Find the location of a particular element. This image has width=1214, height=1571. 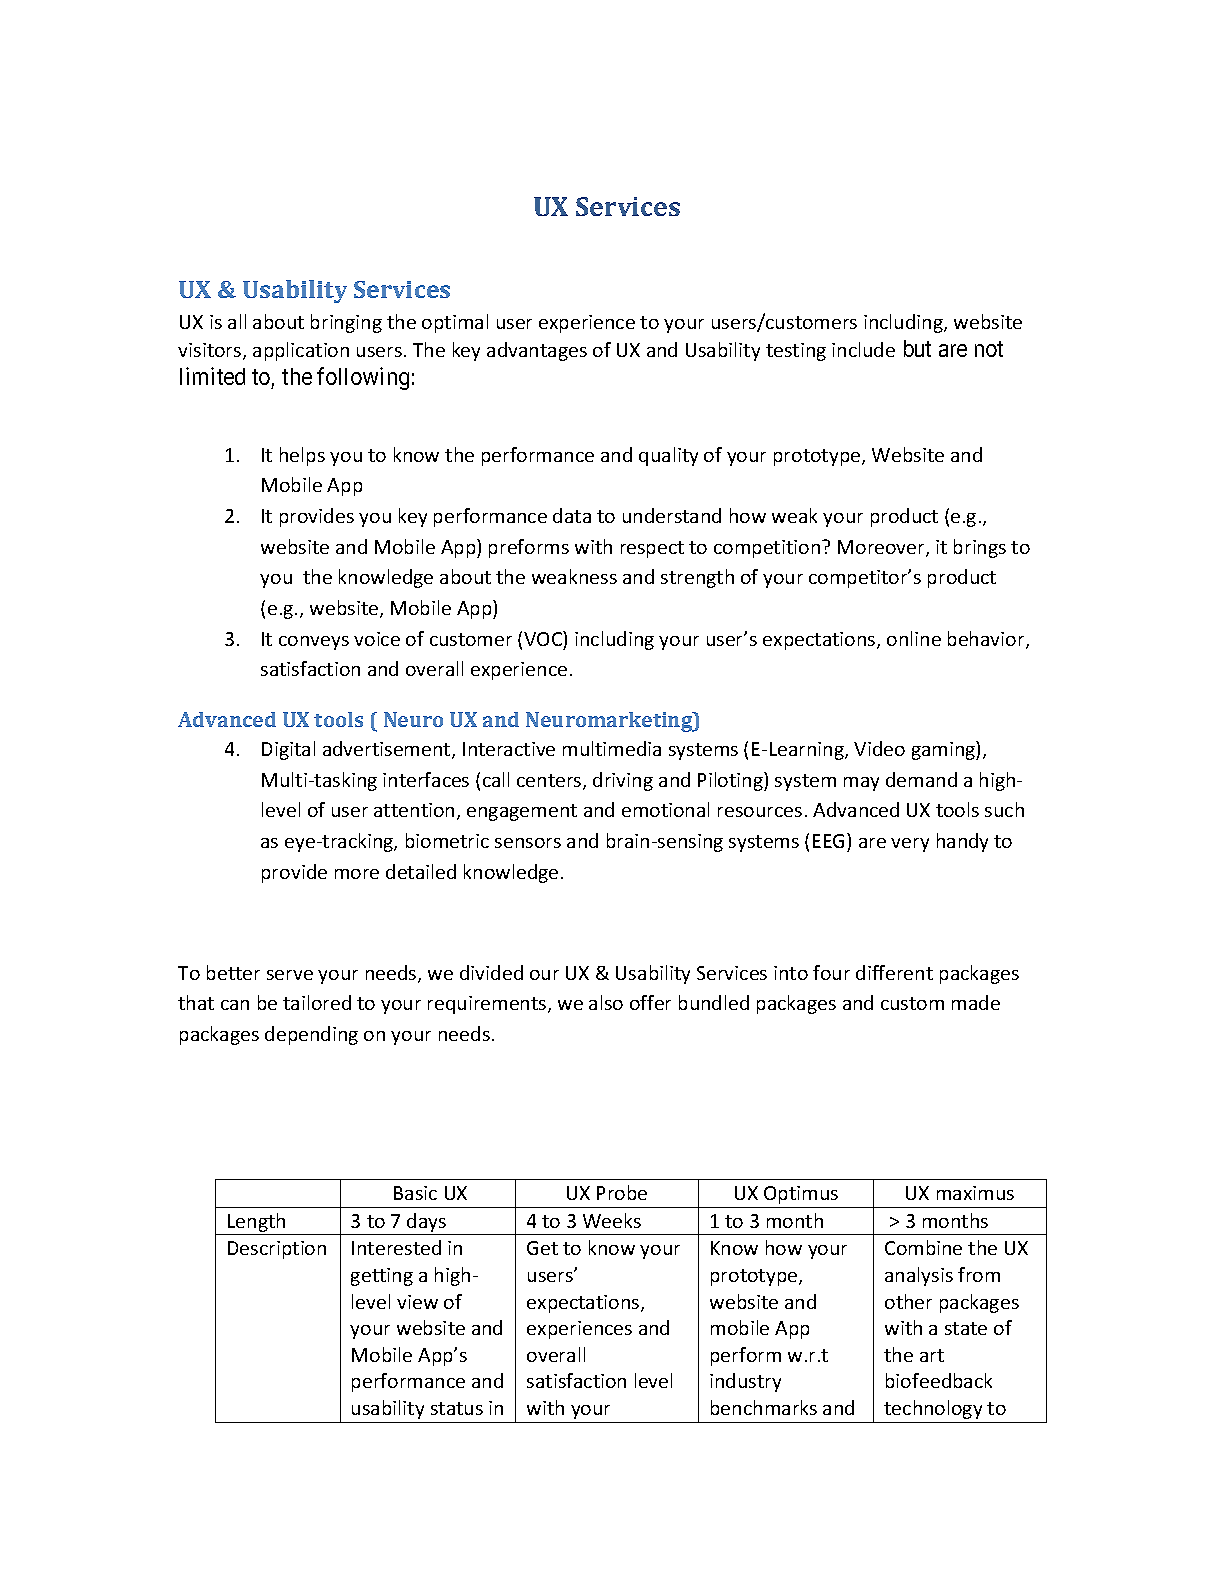

detailed is located at coordinates (421, 871).
